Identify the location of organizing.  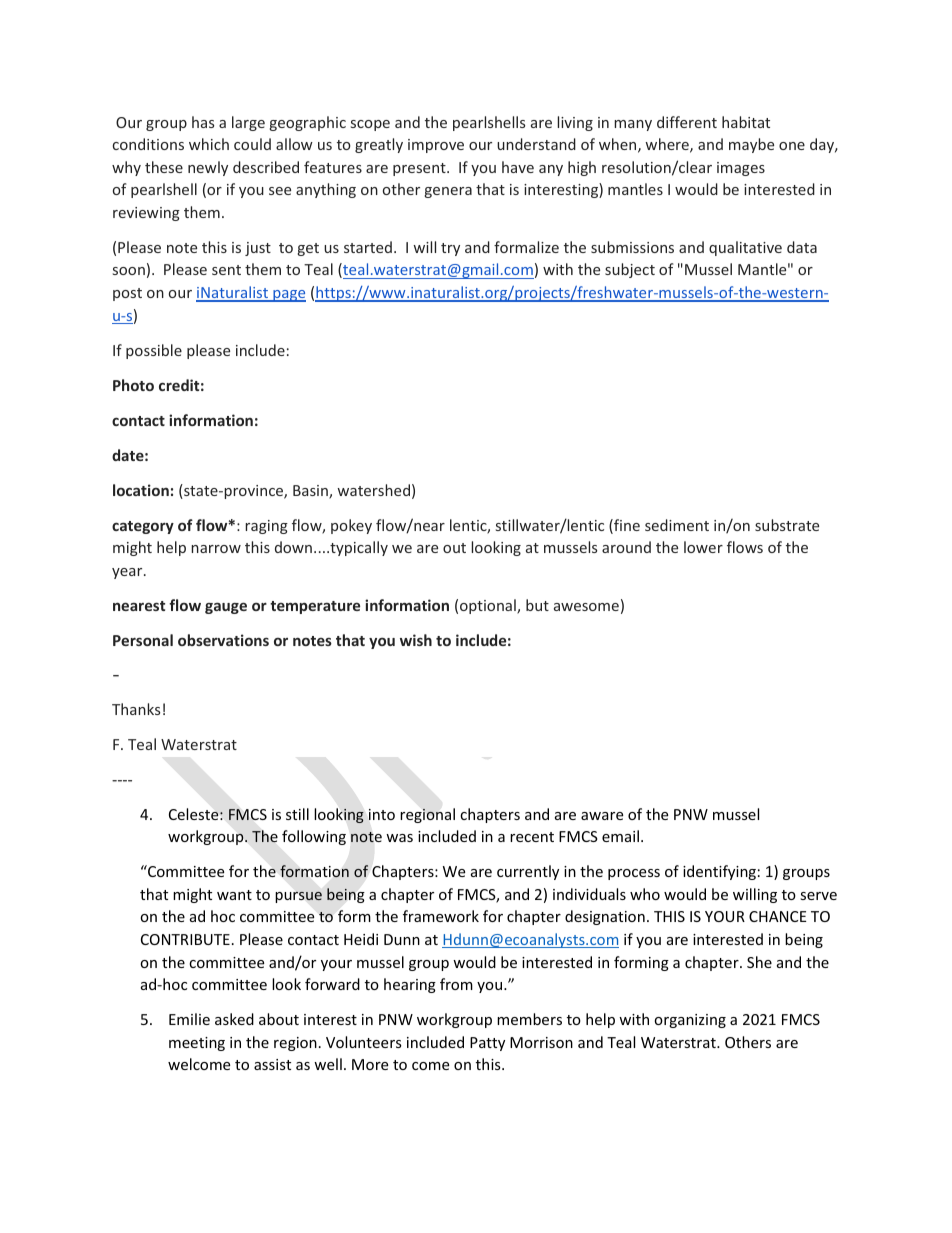
(690, 1021).
